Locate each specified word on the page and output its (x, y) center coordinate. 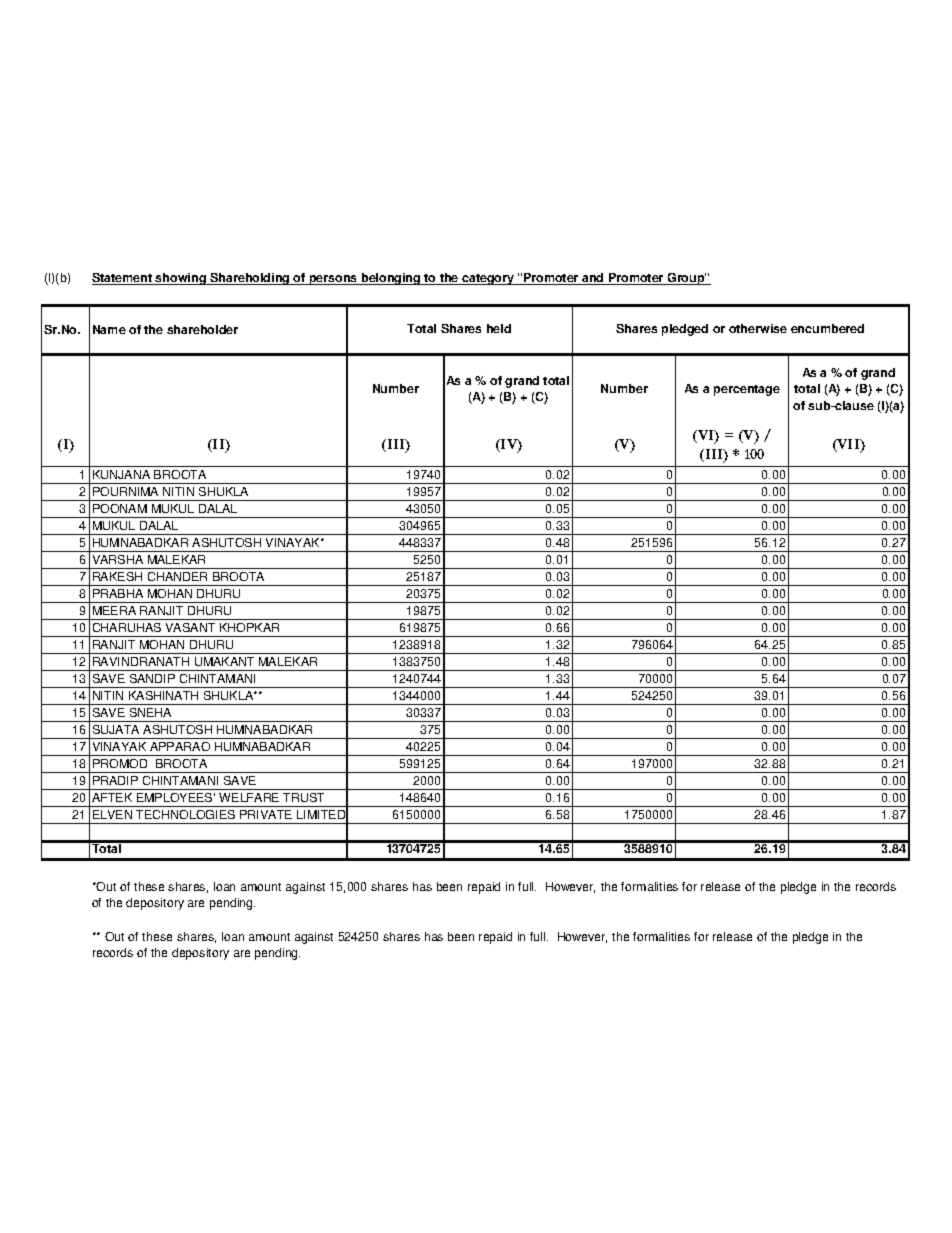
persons (334, 280)
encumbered (827, 328)
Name (109, 329)
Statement (123, 279)
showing (181, 279)
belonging (391, 279)
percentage (747, 390)
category (488, 279)
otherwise (758, 328)
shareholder (202, 329)
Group (686, 279)
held (499, 328)
